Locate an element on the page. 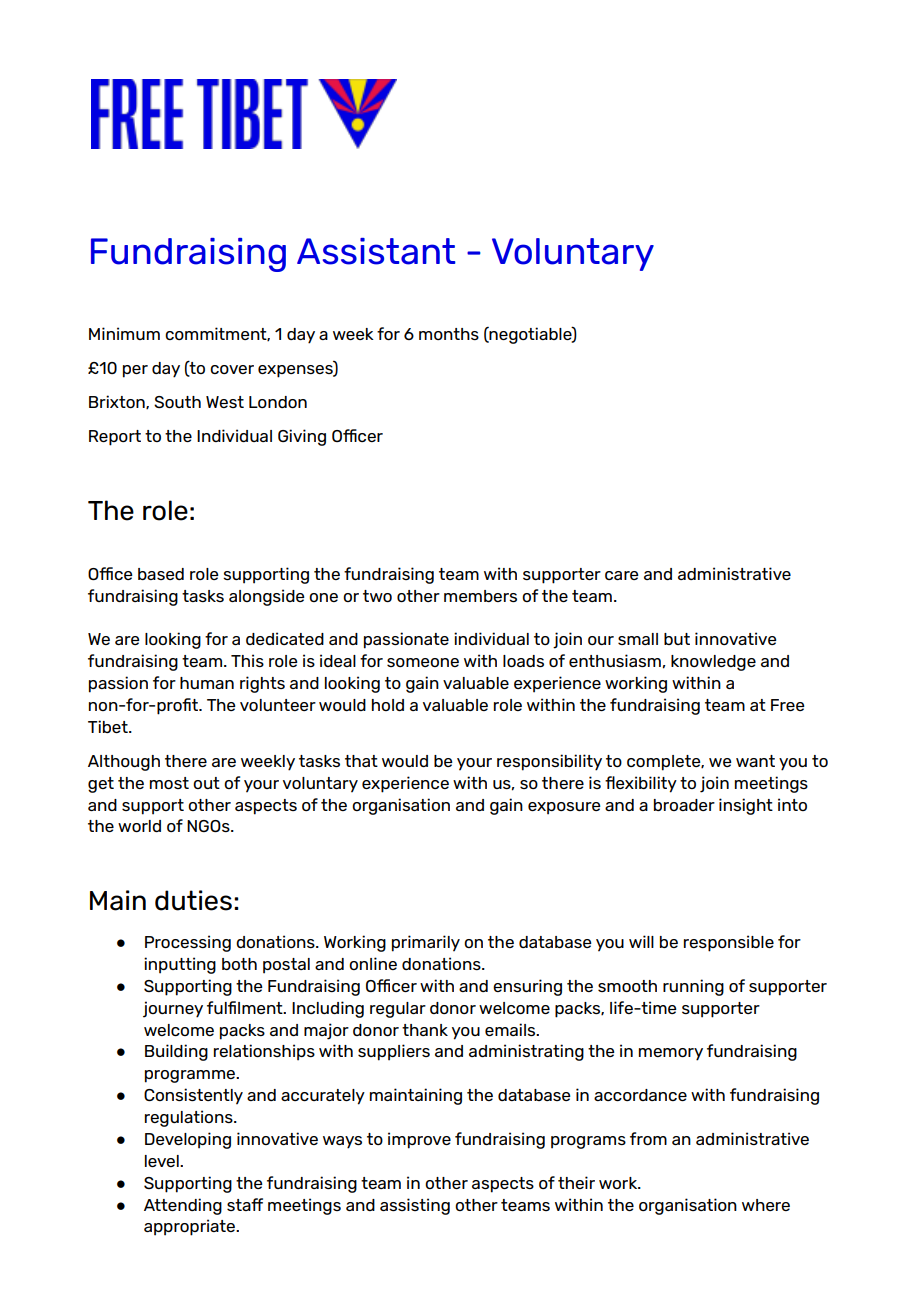  thank is located at coordinates (425, 1030).
